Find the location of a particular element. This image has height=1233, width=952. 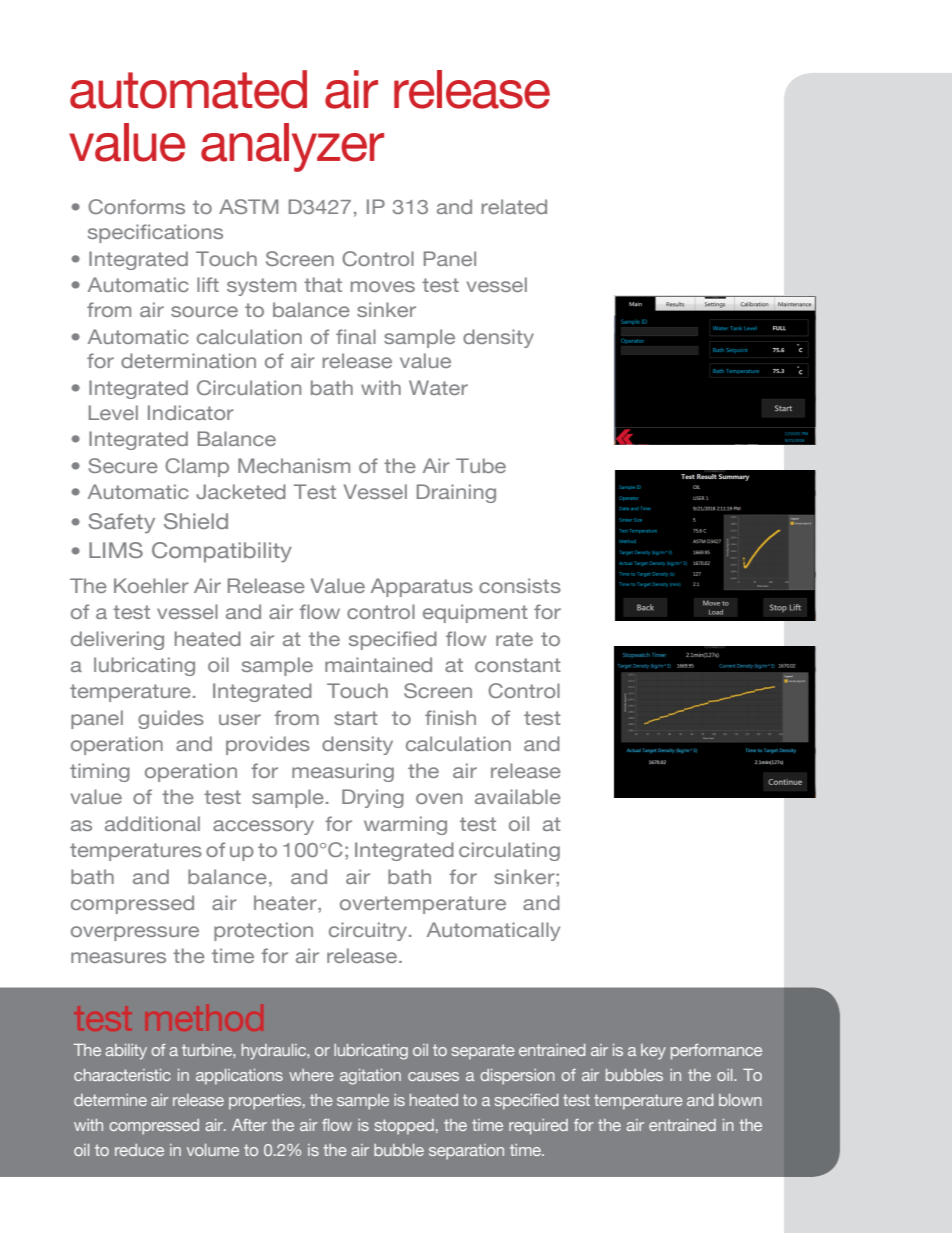

volume is located at coordinates (213, 1150).
